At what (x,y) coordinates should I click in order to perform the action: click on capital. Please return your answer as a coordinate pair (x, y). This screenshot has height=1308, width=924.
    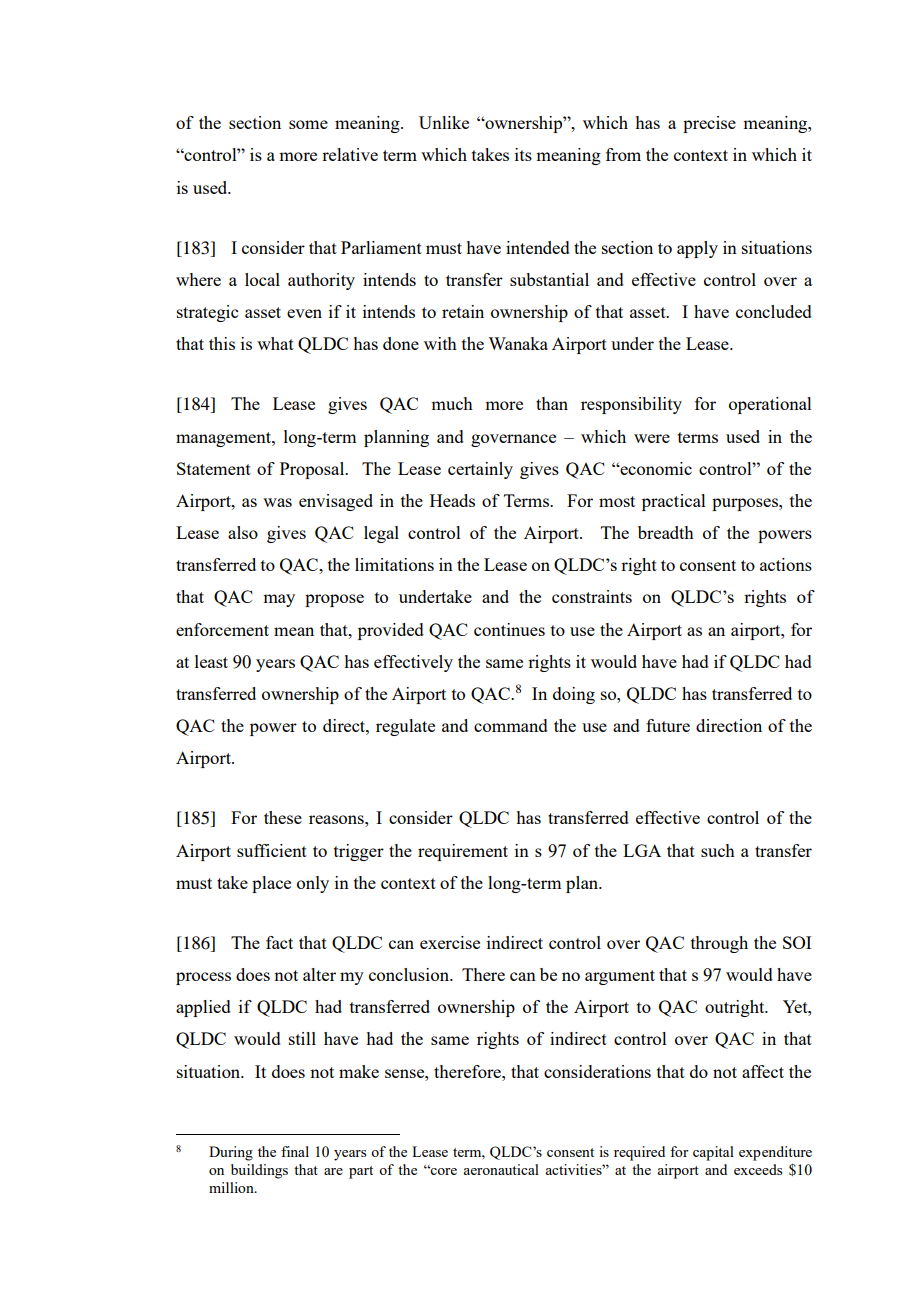
    Looking at the image, I should click on (713, 1153).
